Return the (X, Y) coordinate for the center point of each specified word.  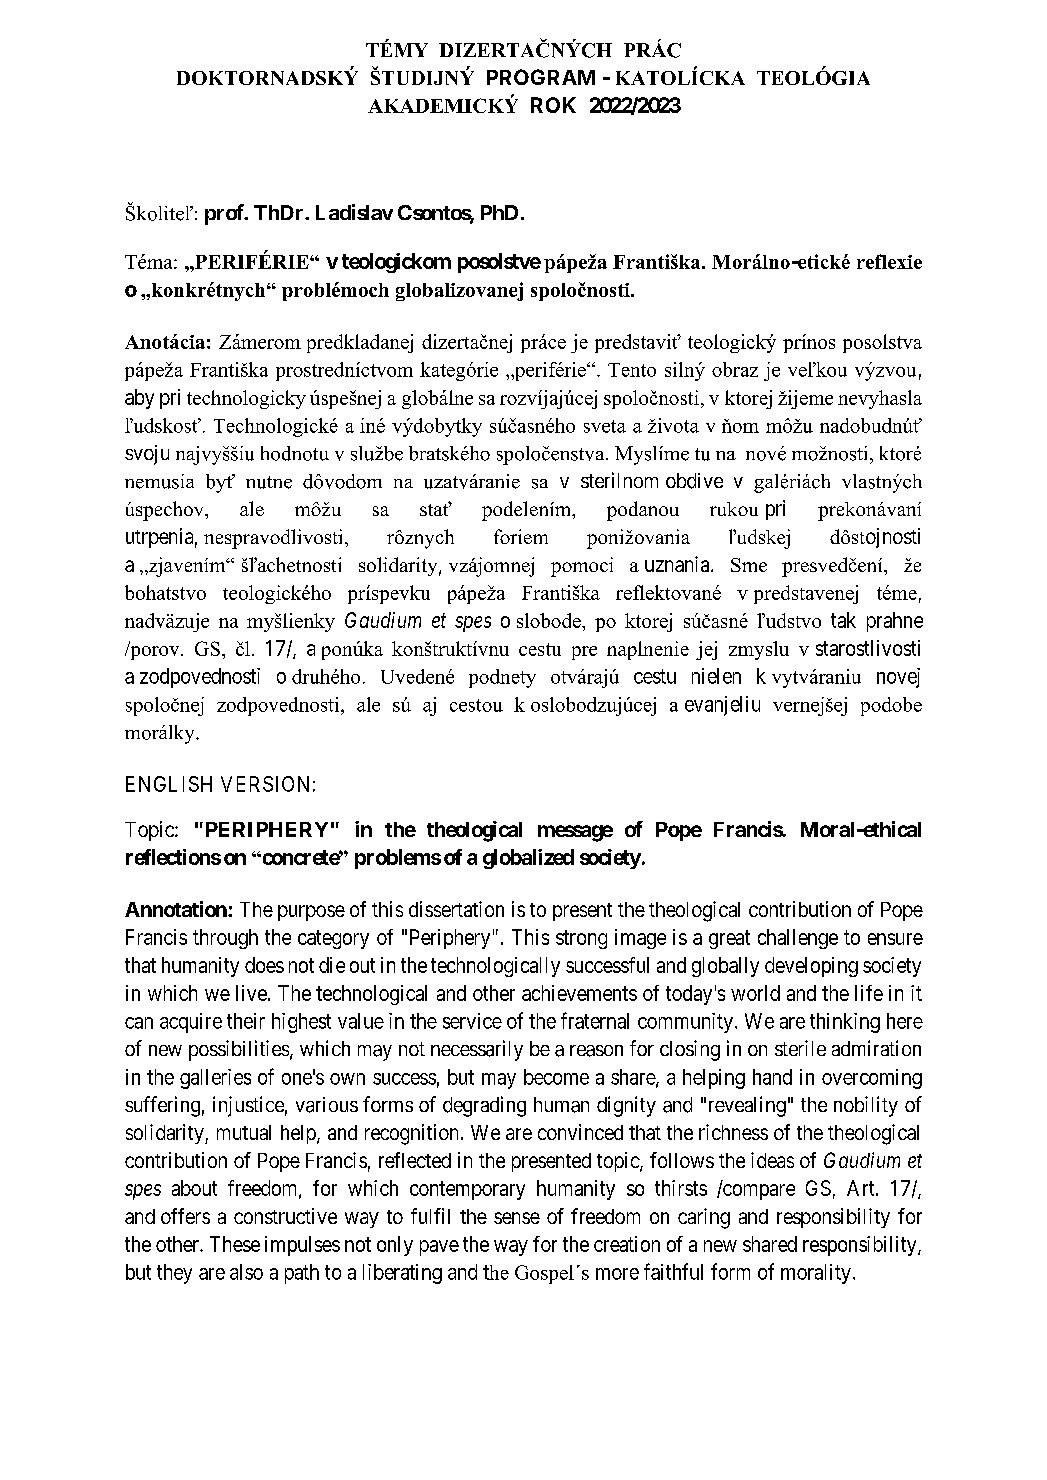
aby (139, 399)
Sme (749, 565)
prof (225, 214)
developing (811, 967)
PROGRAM (541, 77)
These (235, 1244)
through (225, 939)
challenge (798, 939)
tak (843, 620)
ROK (553, 105)
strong (581, 939)
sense (517, 1218)
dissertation (456, 909)
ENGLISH (169, 784)
